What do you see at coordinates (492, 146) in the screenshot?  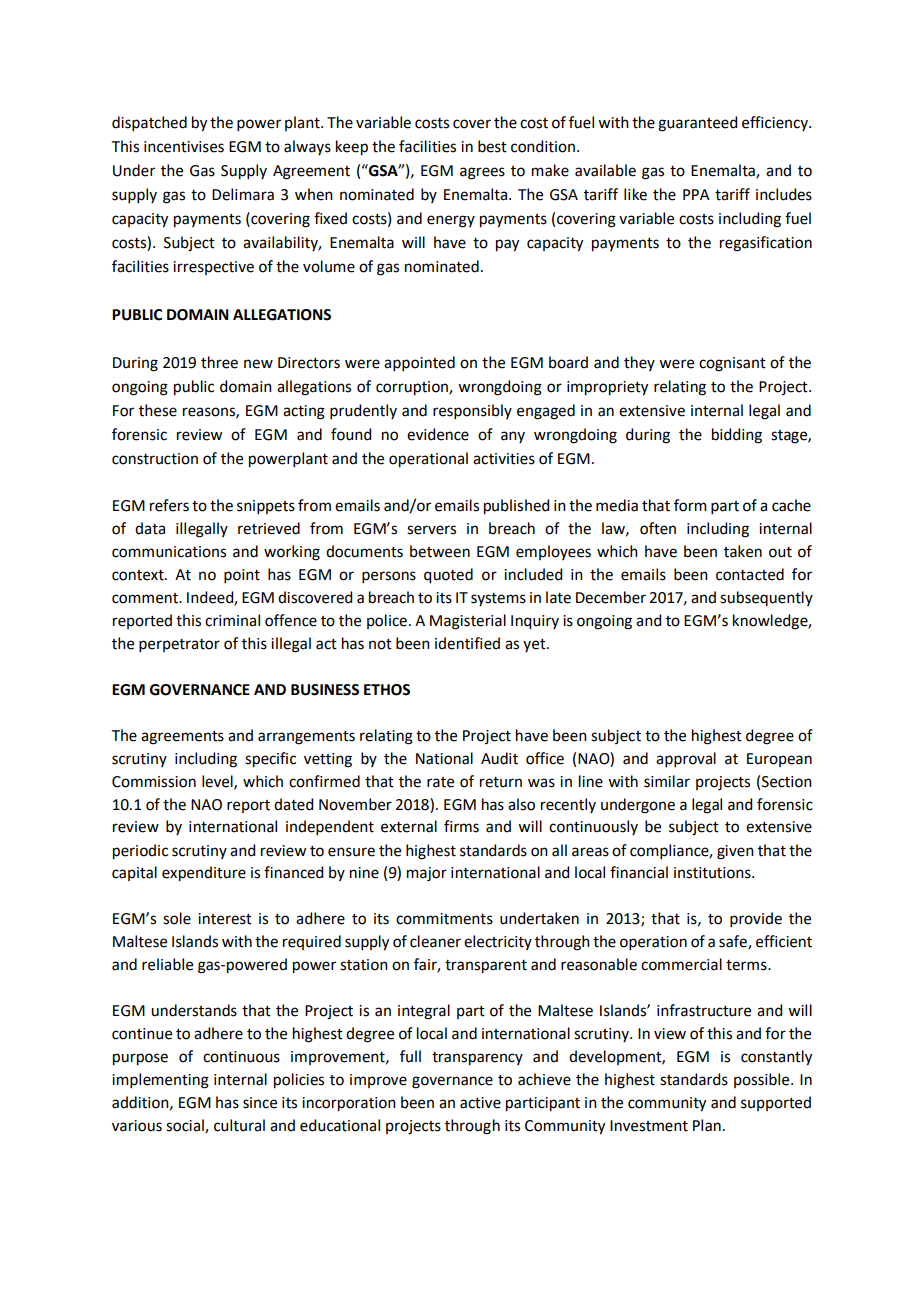 I see `best` at bounding box center [492, 146].
